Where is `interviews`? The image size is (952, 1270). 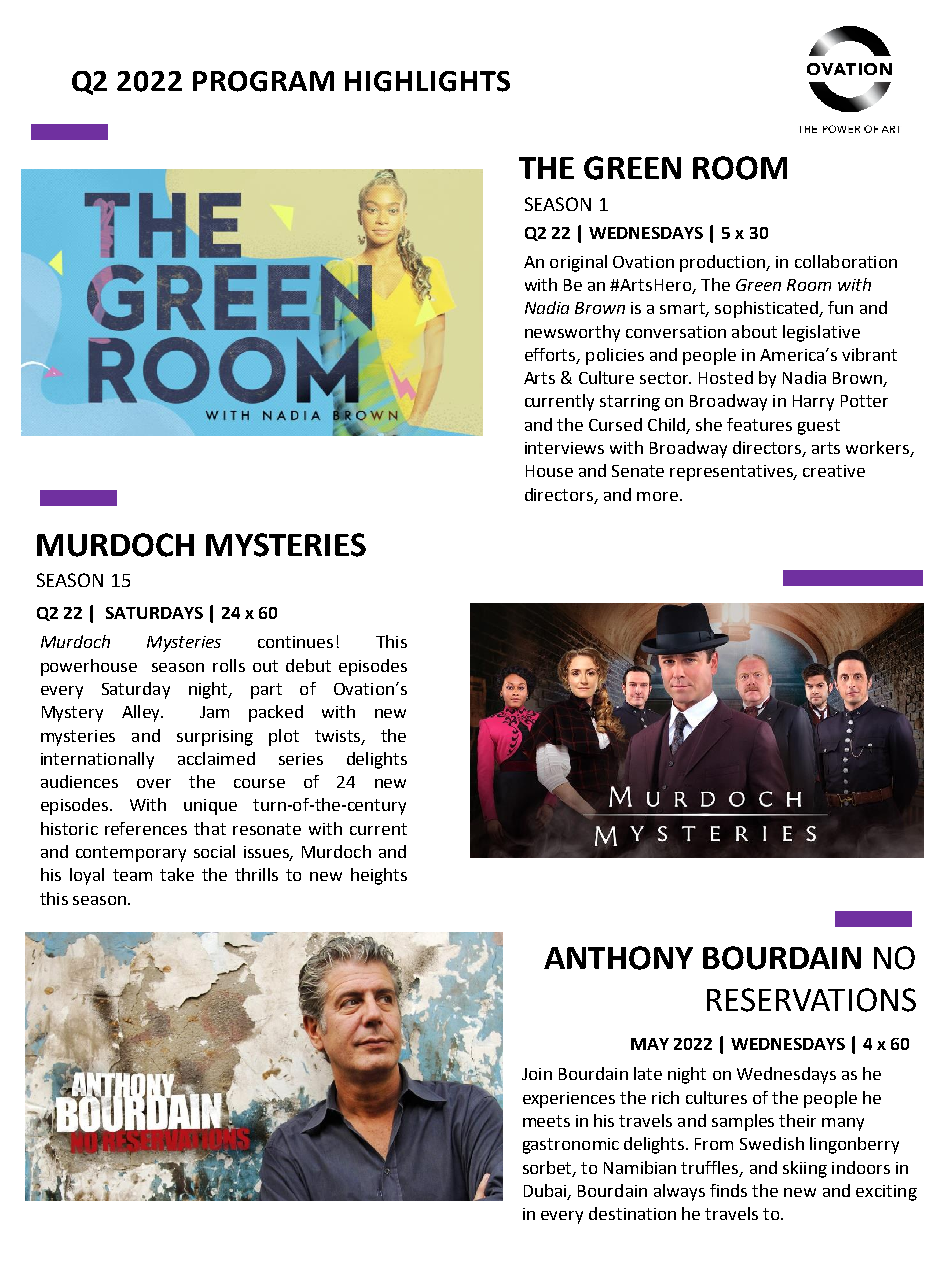
interviews is located at coordinates (564, 448).
